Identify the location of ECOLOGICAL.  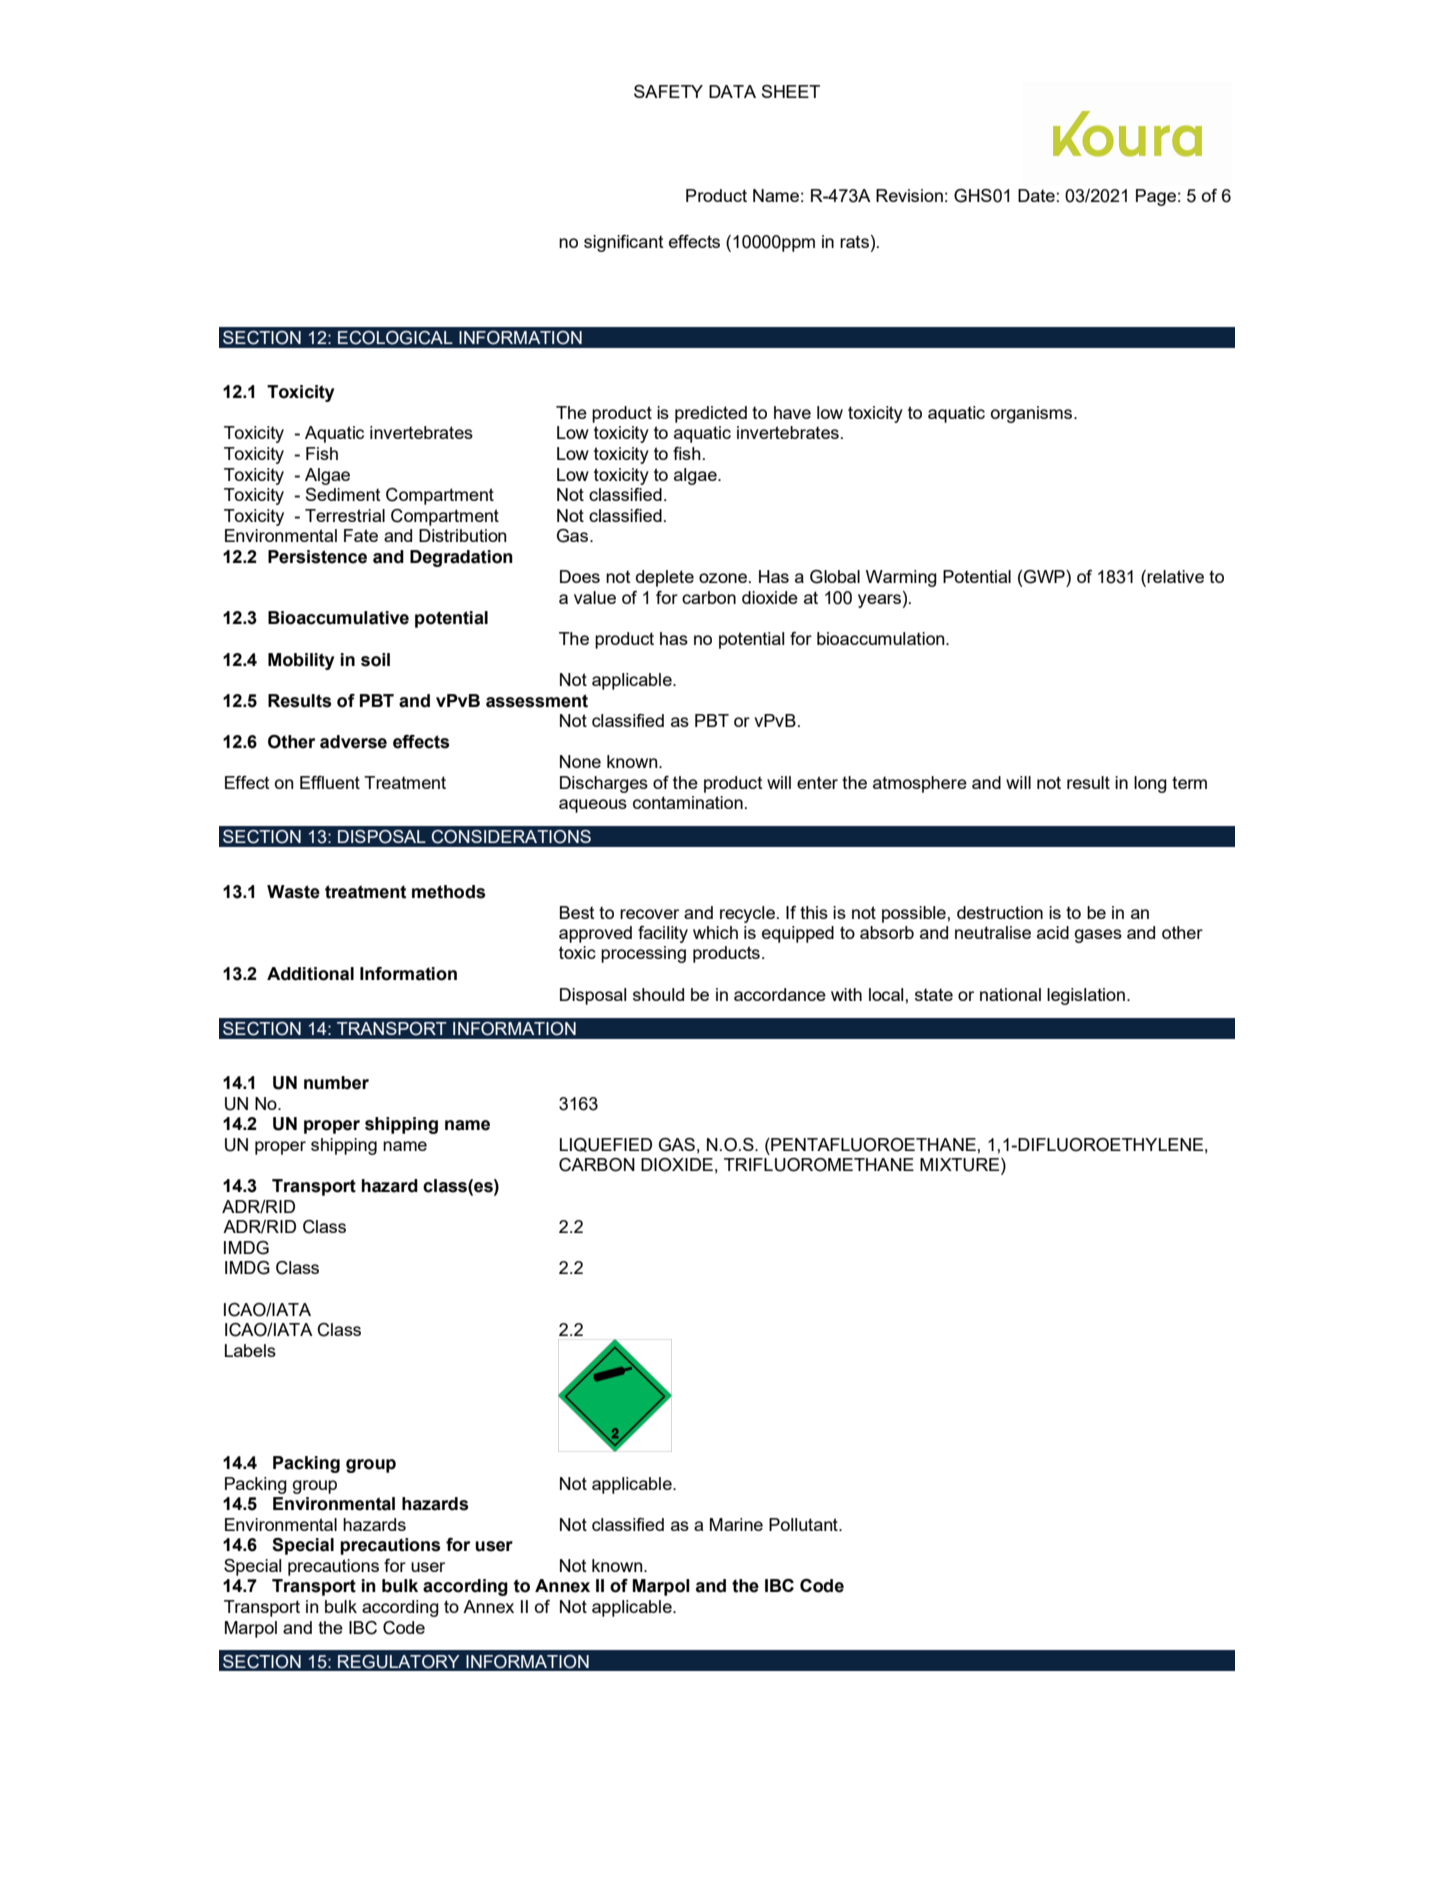
(395, 338).
